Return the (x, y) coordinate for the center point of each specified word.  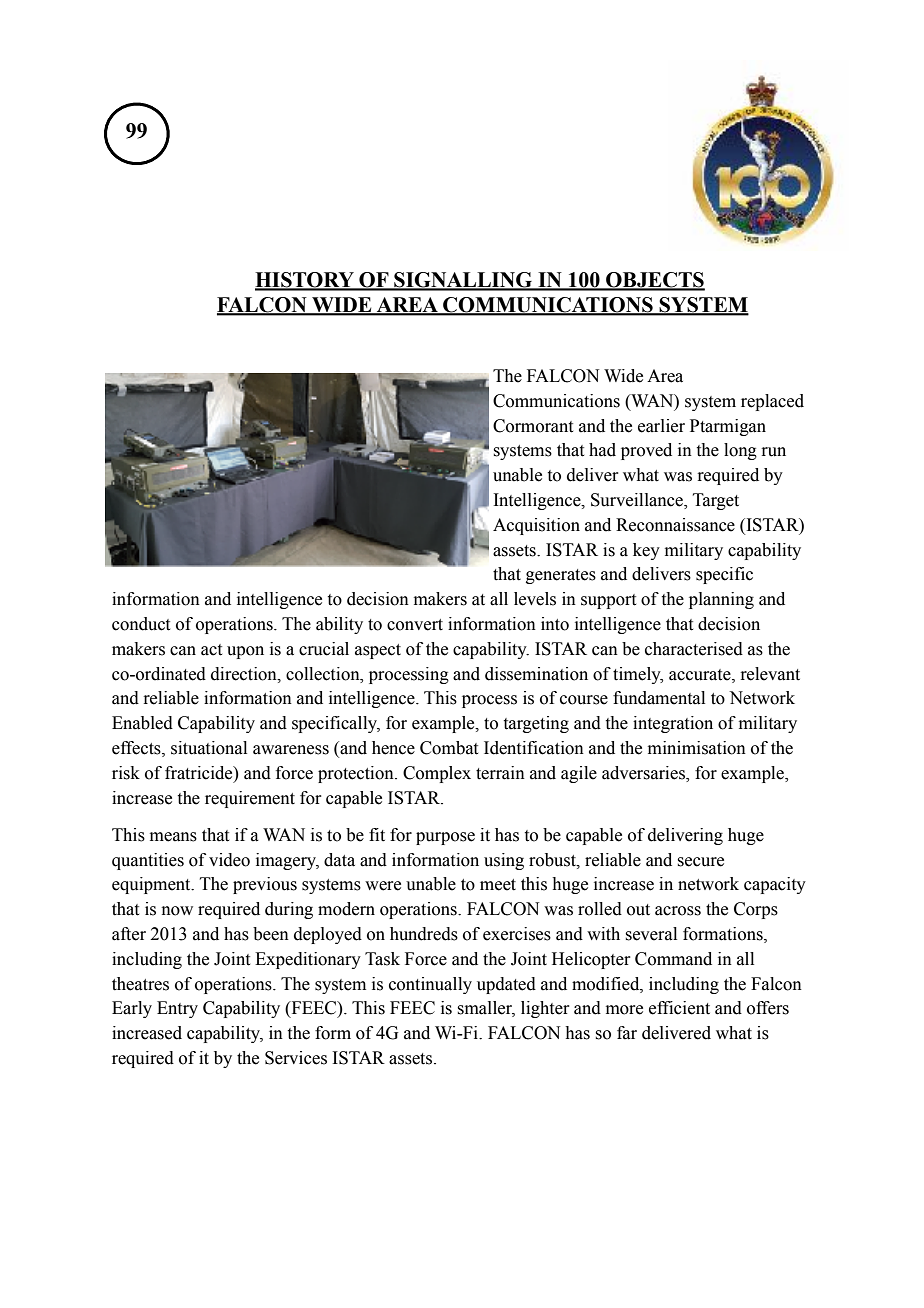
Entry (177, 1009)
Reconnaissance (675, 525)
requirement (250, 799)
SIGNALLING (463, 281)
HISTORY (305, 281)
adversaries (644, 774)
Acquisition (536, 526)
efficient (679, 1008)
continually (430, 985)
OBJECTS (654, 281)
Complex (437, 774)
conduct (141, 624)
